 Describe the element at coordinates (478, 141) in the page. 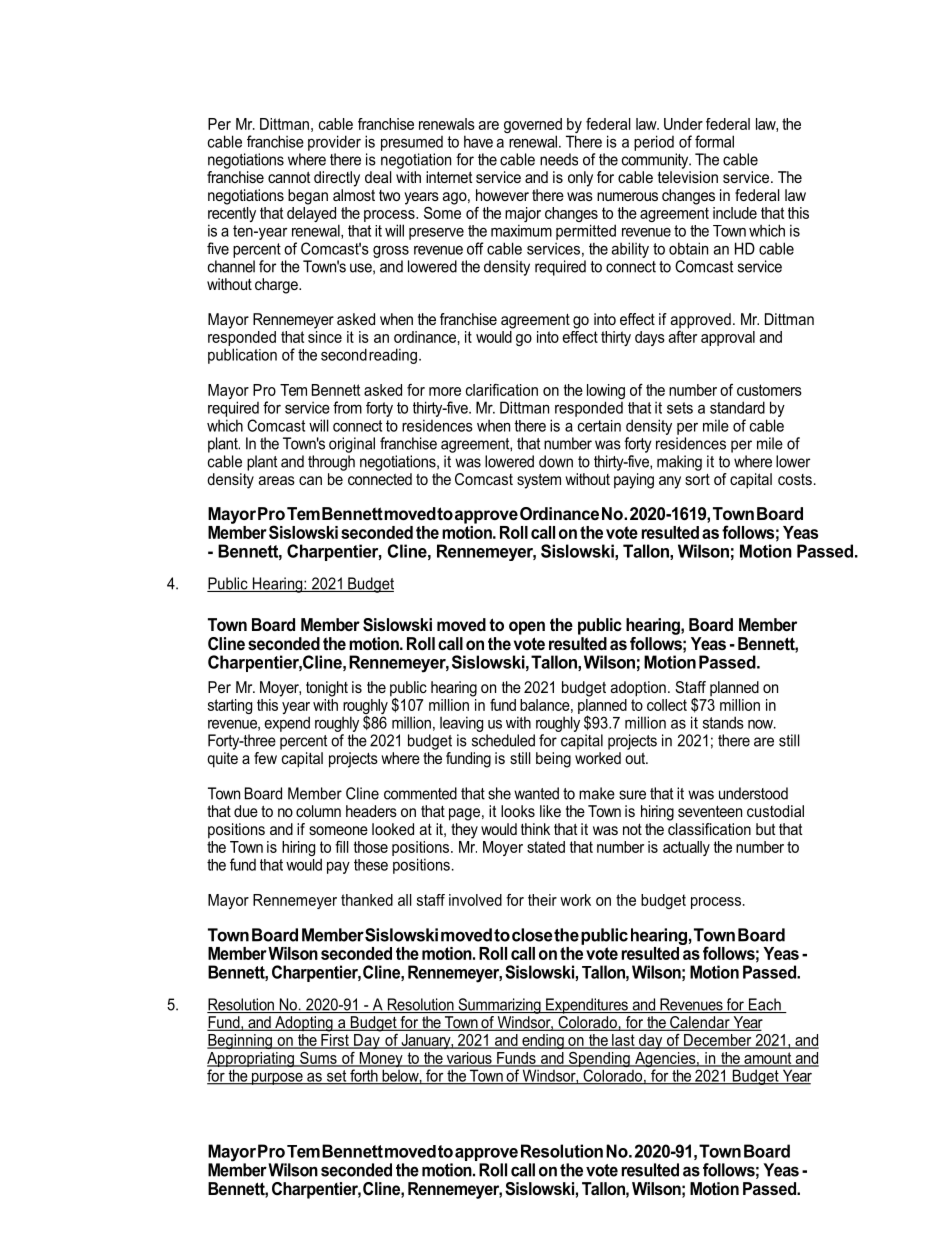

I see `have` at that location.
